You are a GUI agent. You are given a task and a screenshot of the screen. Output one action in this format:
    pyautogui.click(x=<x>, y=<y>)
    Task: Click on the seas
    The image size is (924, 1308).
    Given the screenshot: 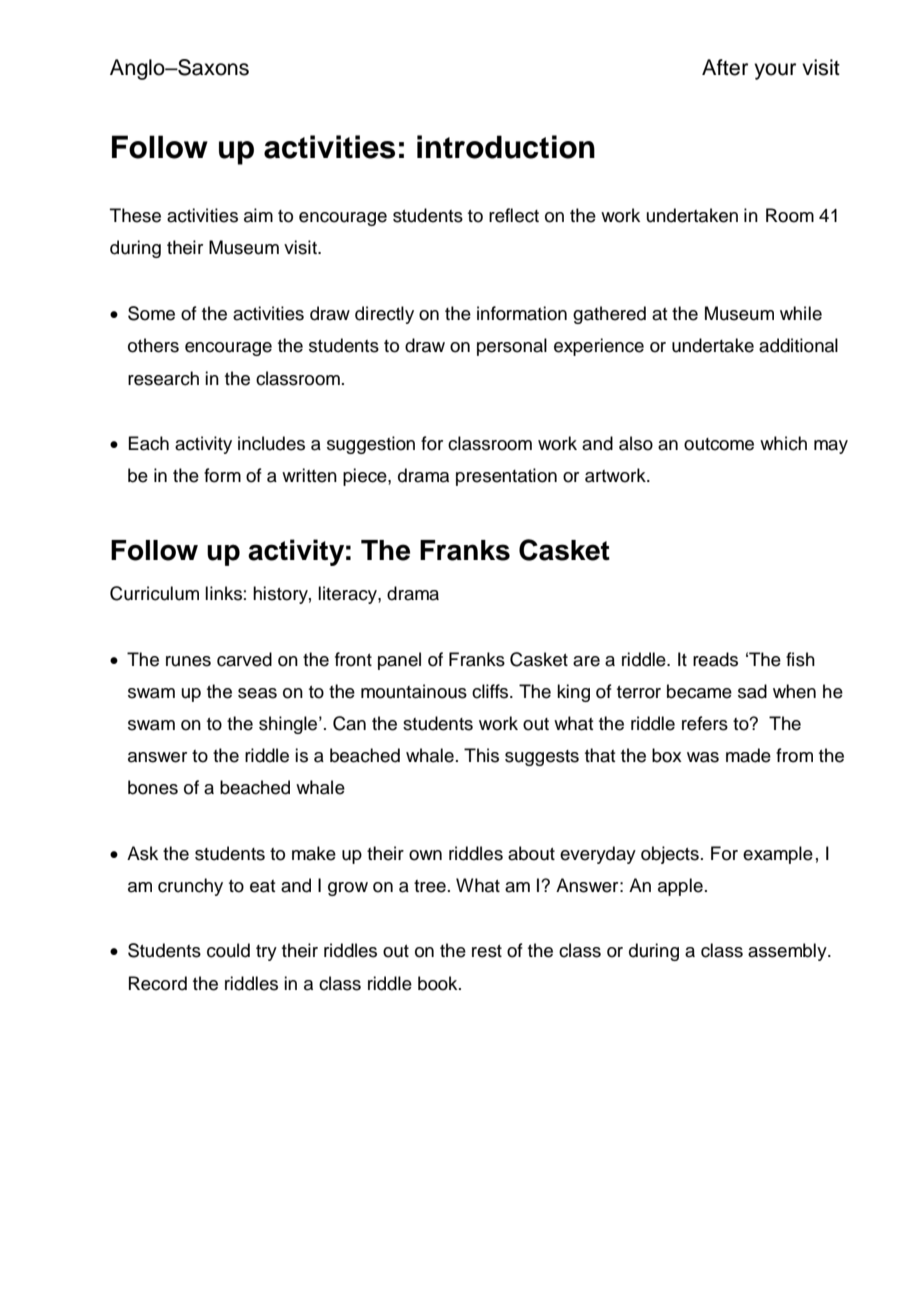 What is the action you would take?
    pyautogui.click(x=257, y=693)
